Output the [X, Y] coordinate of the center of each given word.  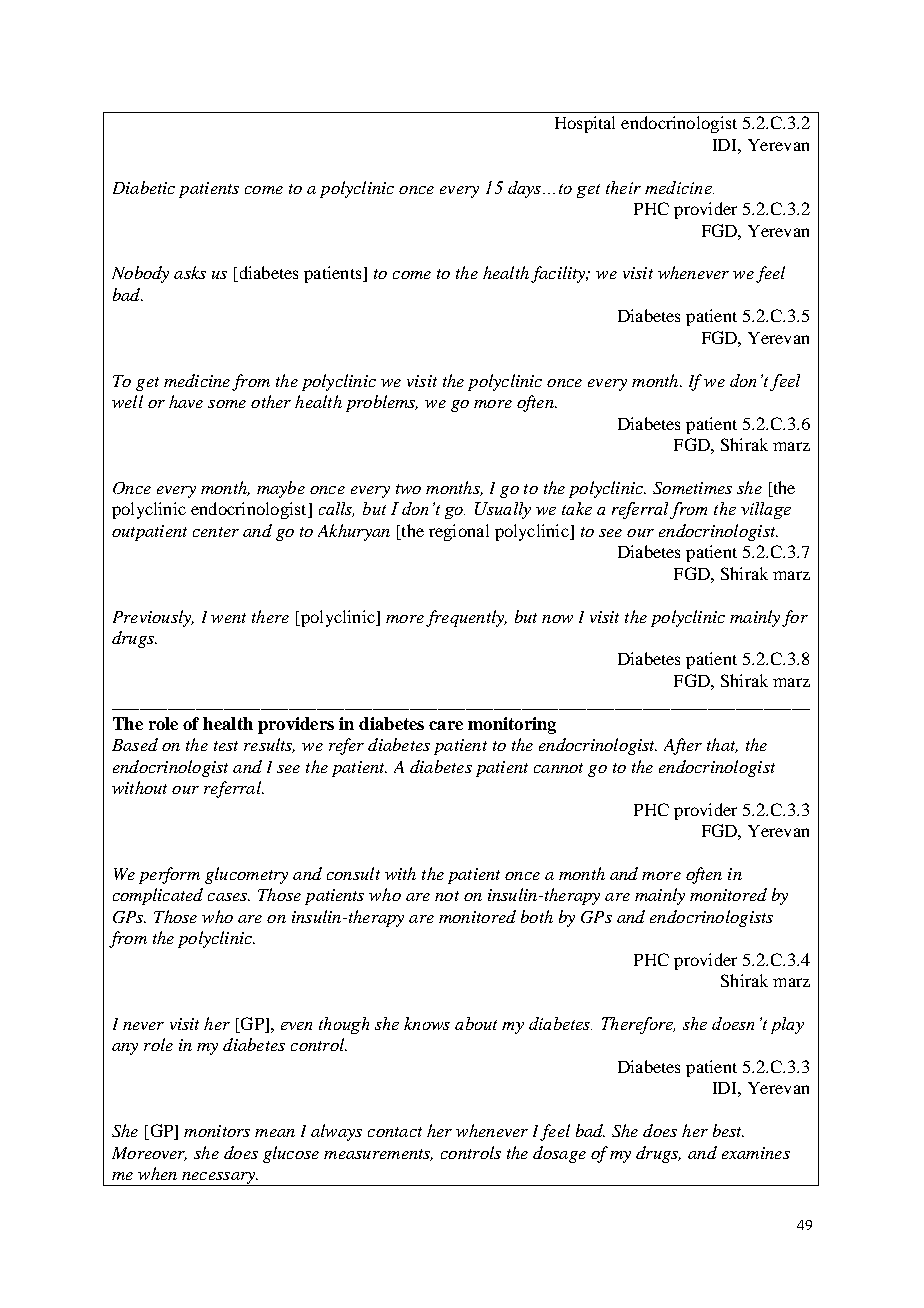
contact [395, 1132]
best [728, 1130]
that [722, 745]
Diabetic [144, 187]
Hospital [585, 124]
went [228, 618]
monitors [217, 1131]
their [623, 187]
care [446, 725]
